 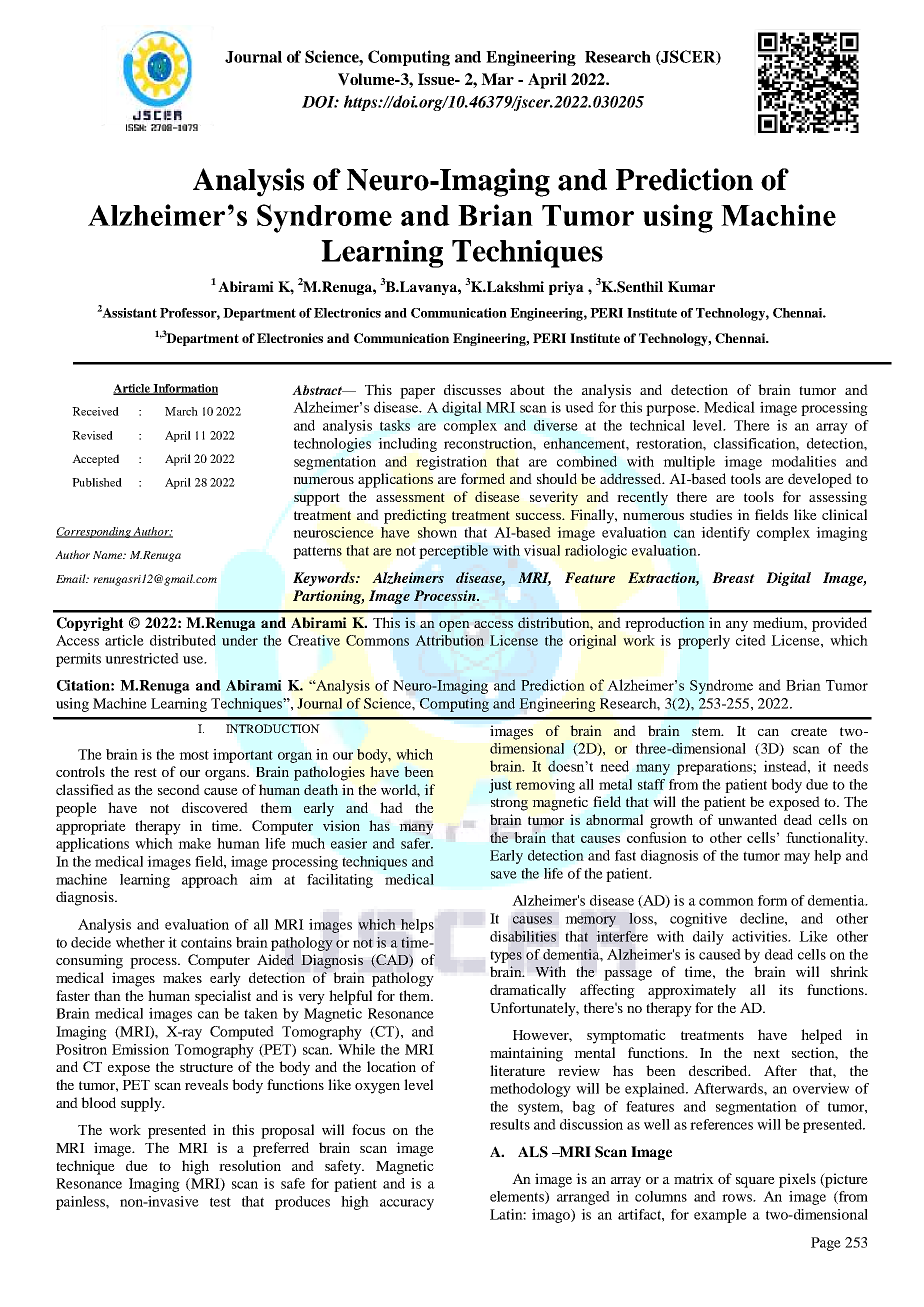 What do you see at coordinates (194, 755) in the screenshot?
I see `most` at bounding box center [194, 755].
